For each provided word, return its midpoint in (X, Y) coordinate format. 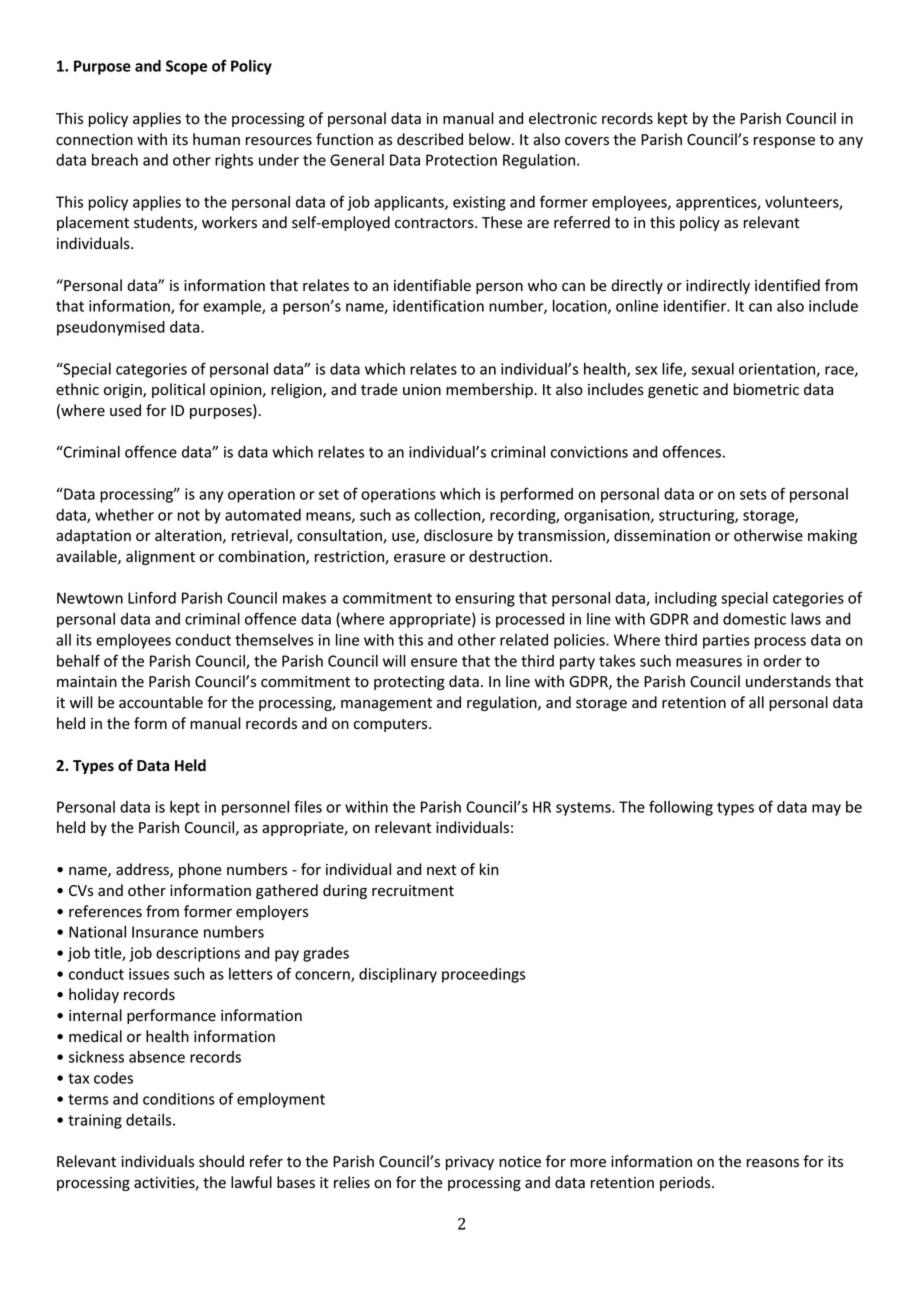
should (221, 1161)
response (784, 142)
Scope (186, 67)
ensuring (485, 599)
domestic (754, 619)
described (430, 139)
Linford (152, 597)
